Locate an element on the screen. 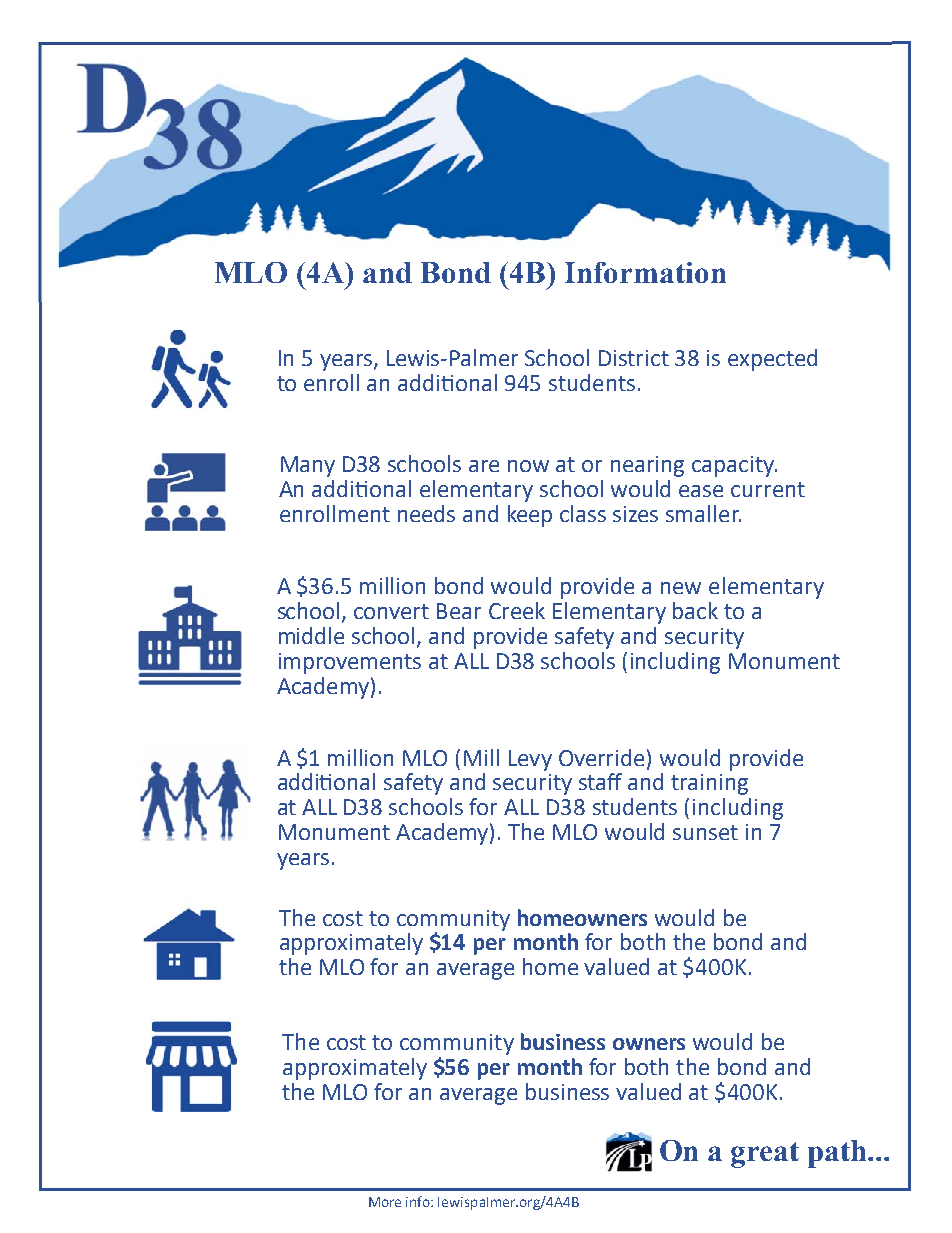  District is located at coordinates (634, 358).
